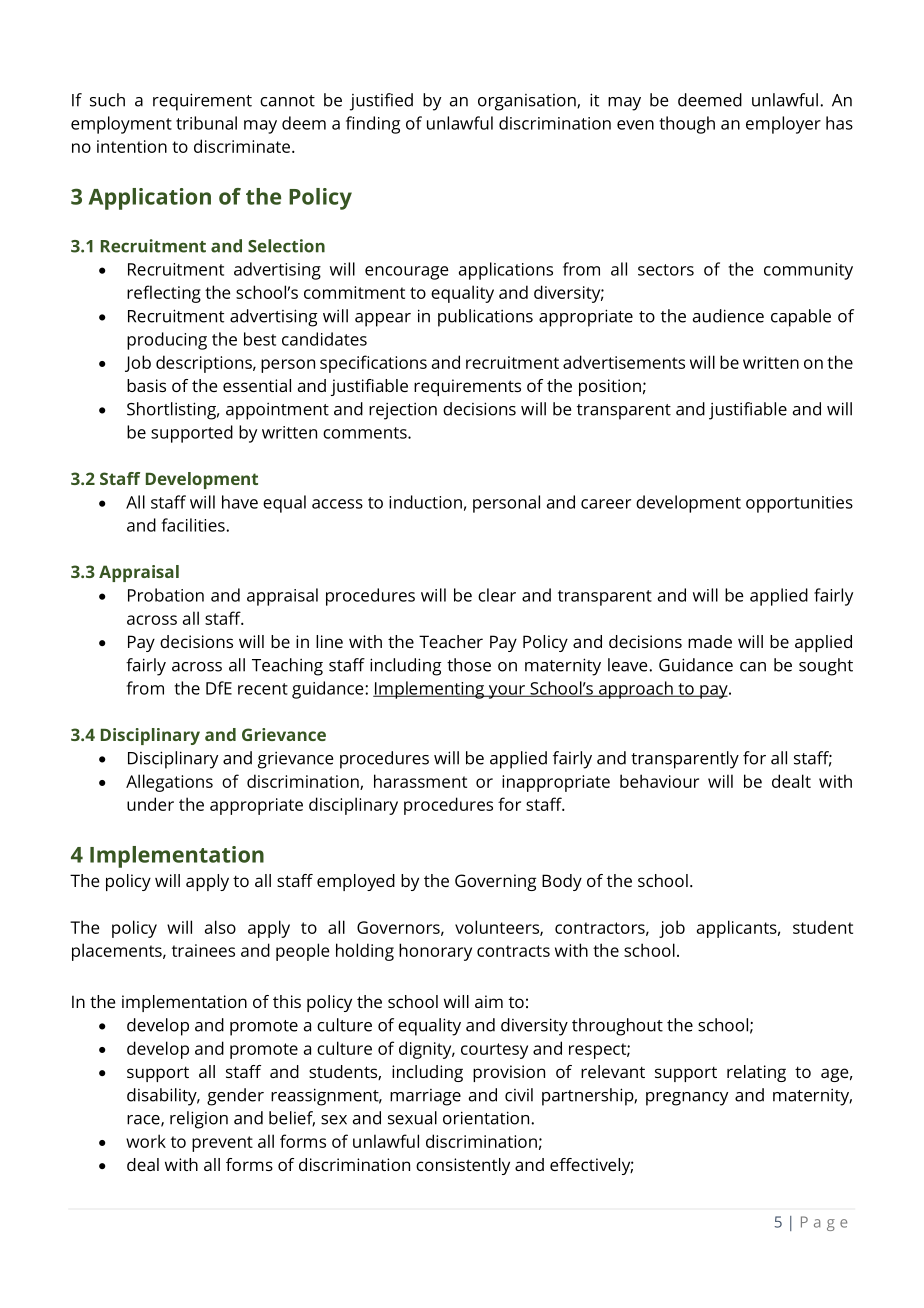 The height and width of the screenshot is (1308, 924). What do you see at coordinates (206, 123) in the screenshot?
I see `tribunal` at bounding box center [206, 123].
